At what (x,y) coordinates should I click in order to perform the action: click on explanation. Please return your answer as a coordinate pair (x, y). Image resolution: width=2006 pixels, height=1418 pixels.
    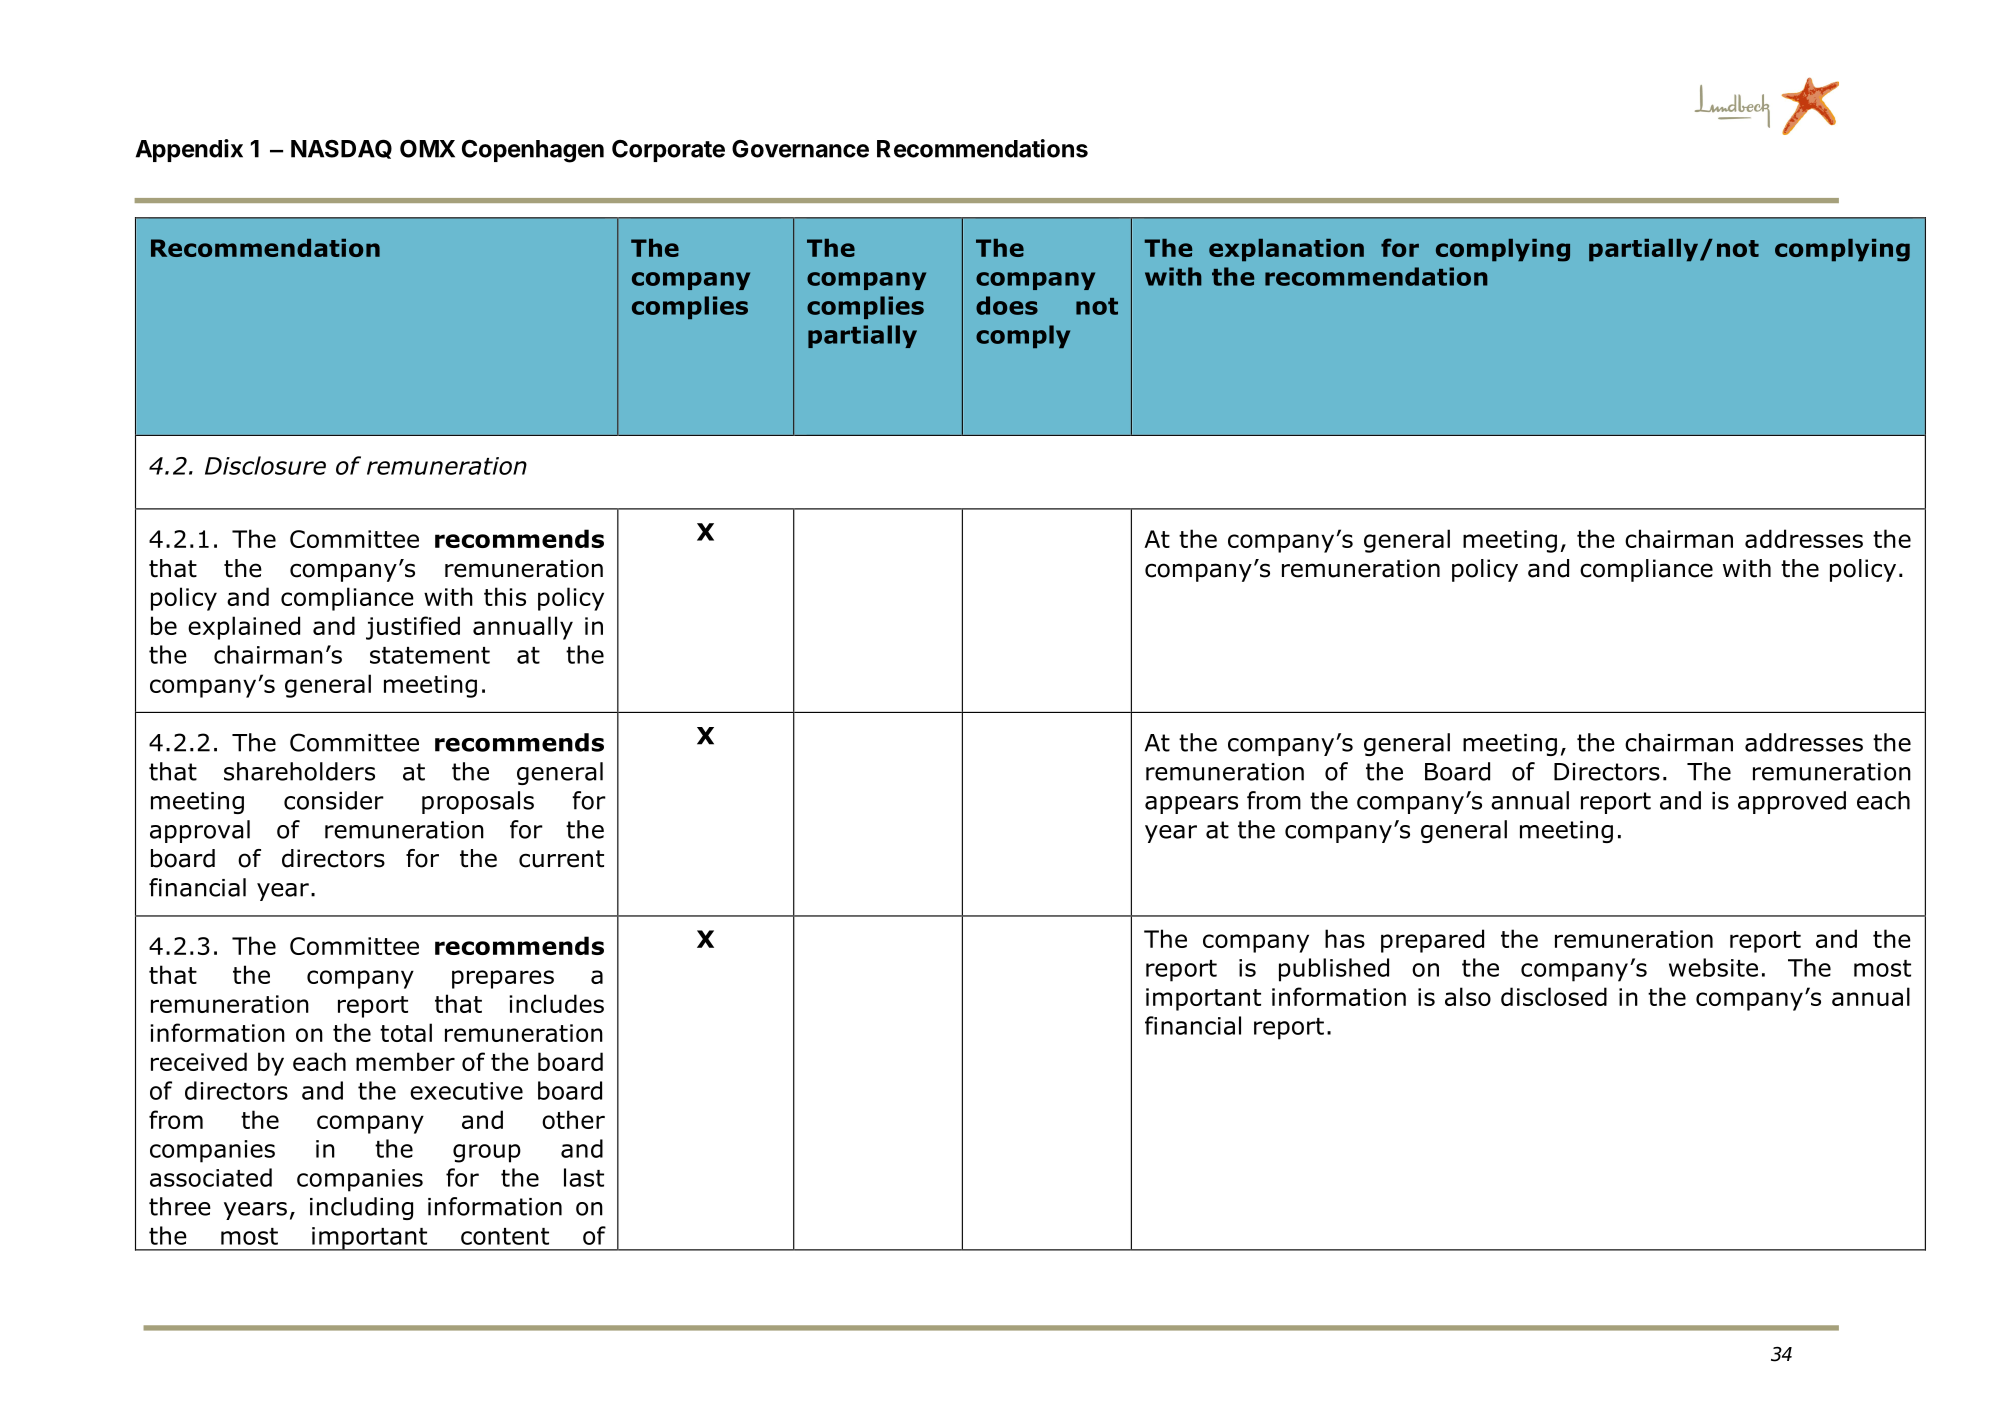
    Looking at the image, I should click on (1286, 250).
